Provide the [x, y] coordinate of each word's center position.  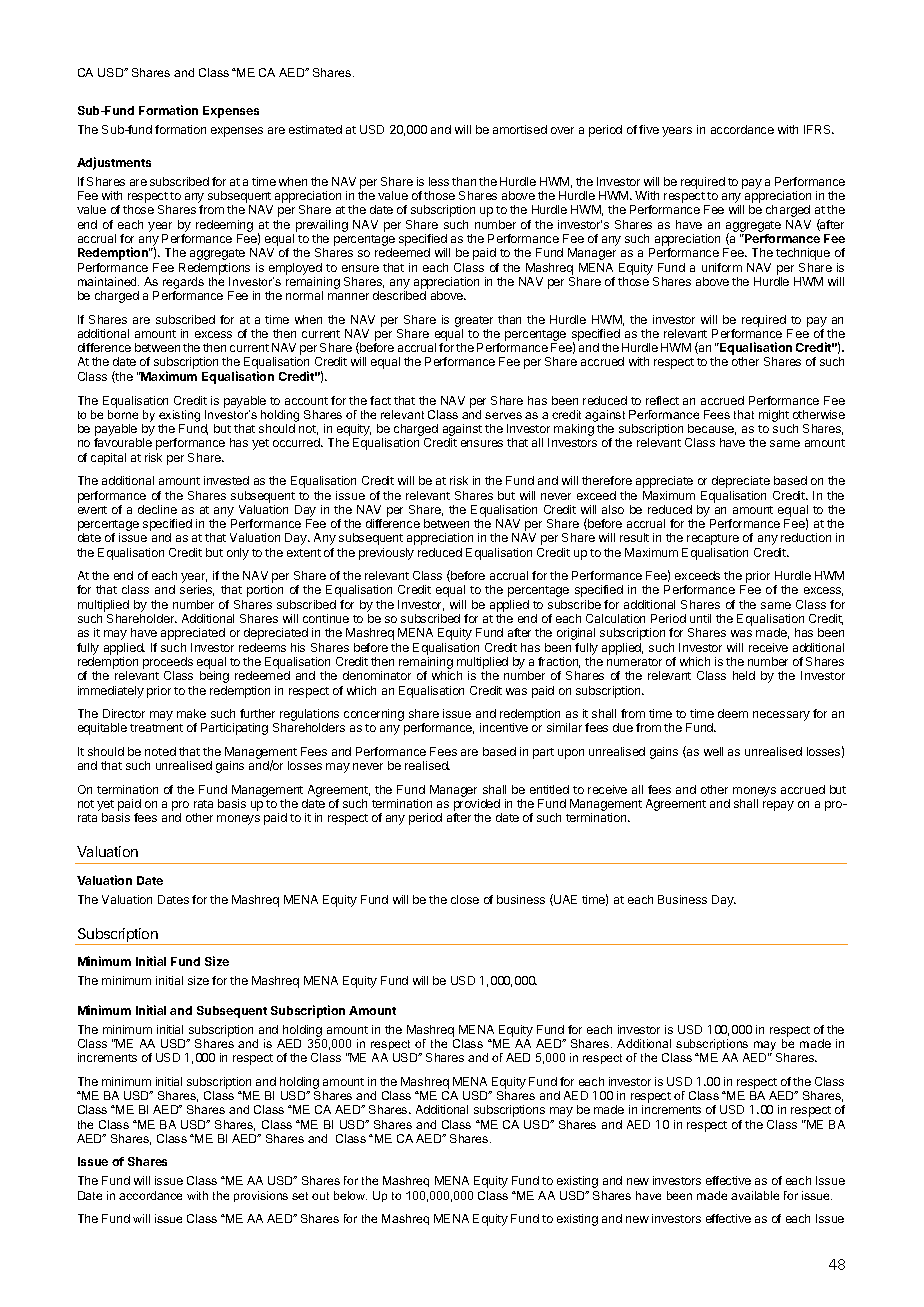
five [649, 129]
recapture [713, 539]
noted [160, 751]
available [755, 1195]
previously [386, 554]
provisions [261, 1196]
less [439, 181]
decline [157, 509]
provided [478, 806]
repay [778, 806]
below [350, 1195]
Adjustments [114, 163]
